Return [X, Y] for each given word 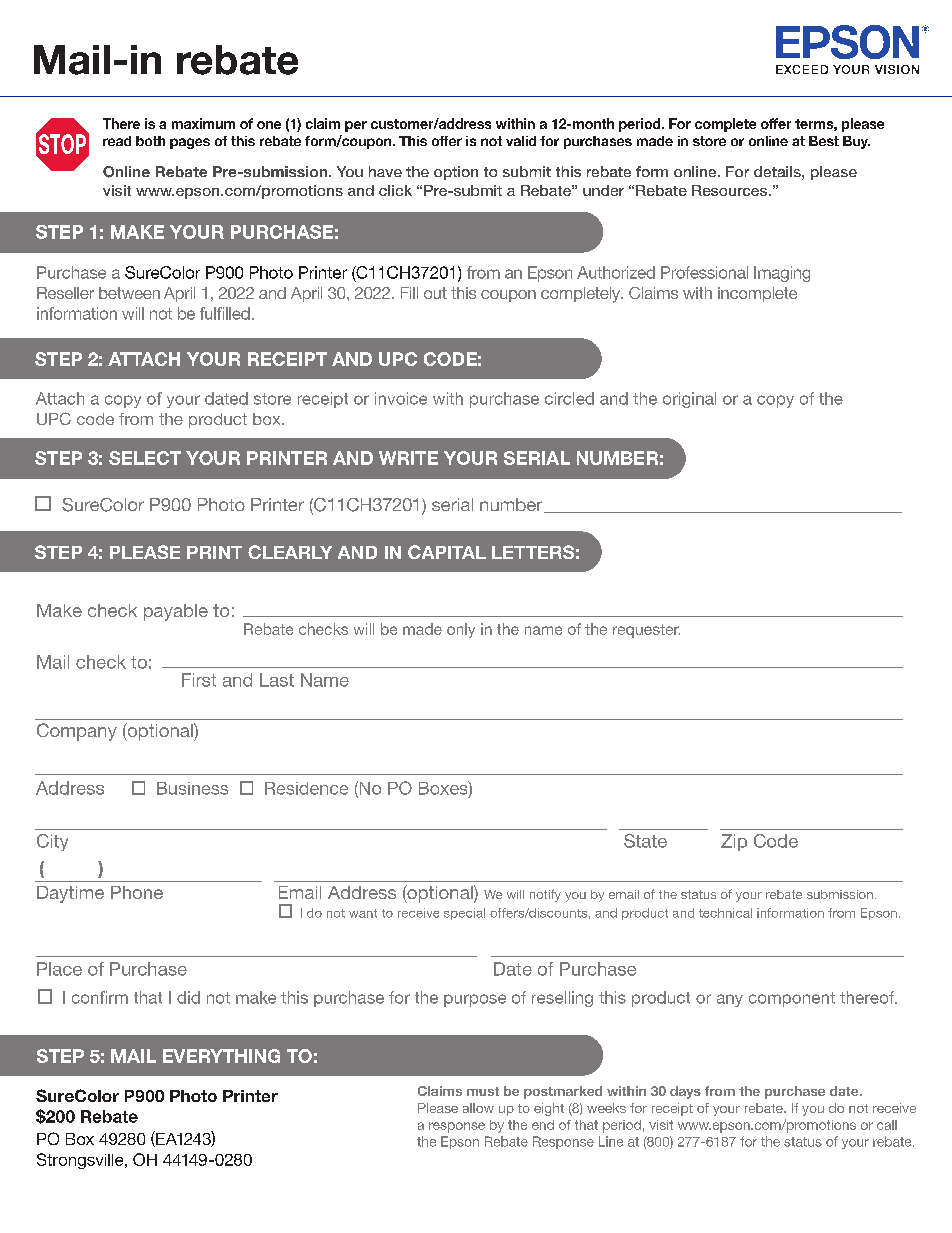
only [461, 630]
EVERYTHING [221, 1056]
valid [521, 141]
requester [646, 631]
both [150, 141]
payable [176, 612]
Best [824, 141]
